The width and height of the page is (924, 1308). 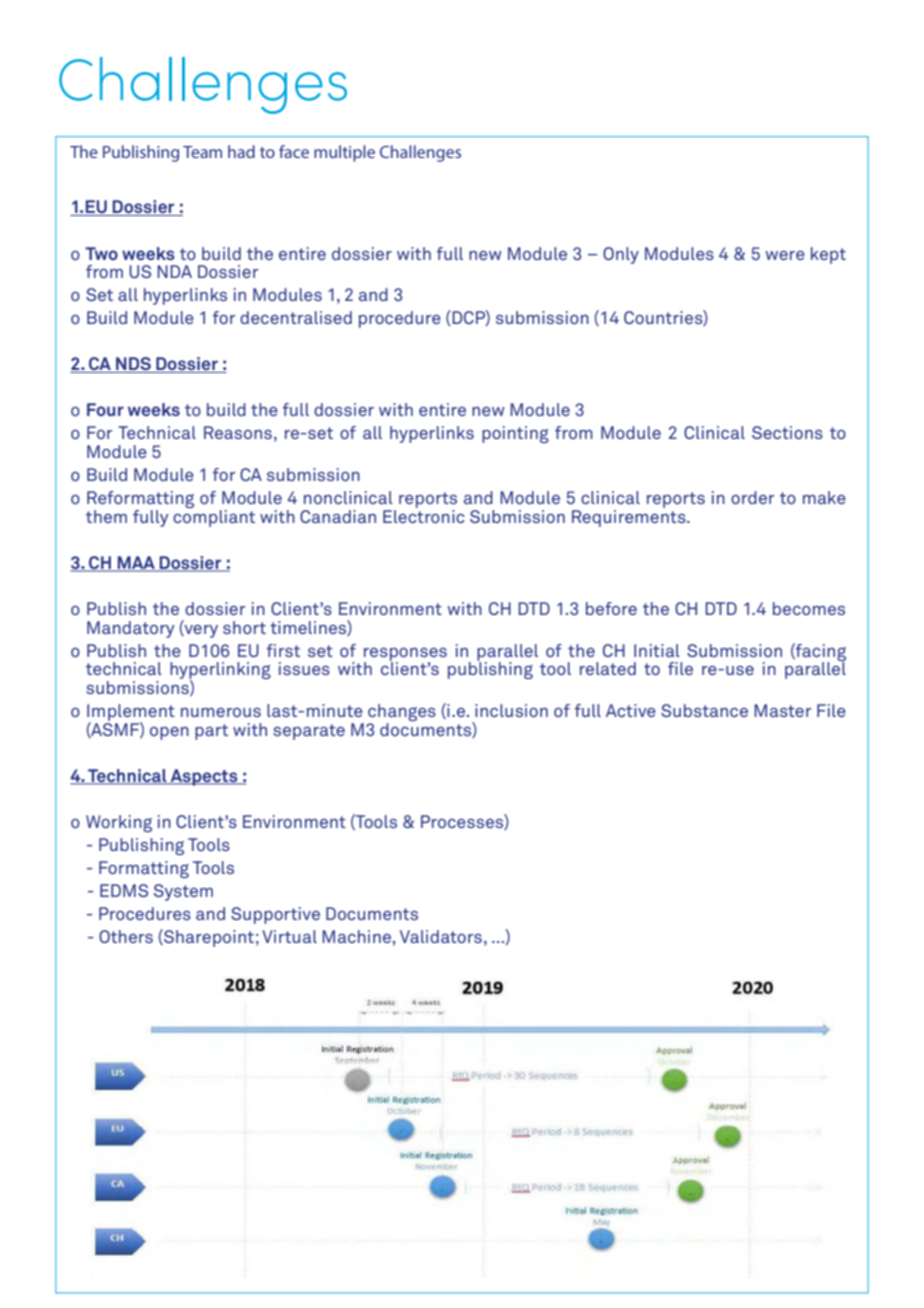 What do you see at coordinates (183, 892) in the page?
I see `System` at bounding box center [183, 892].
